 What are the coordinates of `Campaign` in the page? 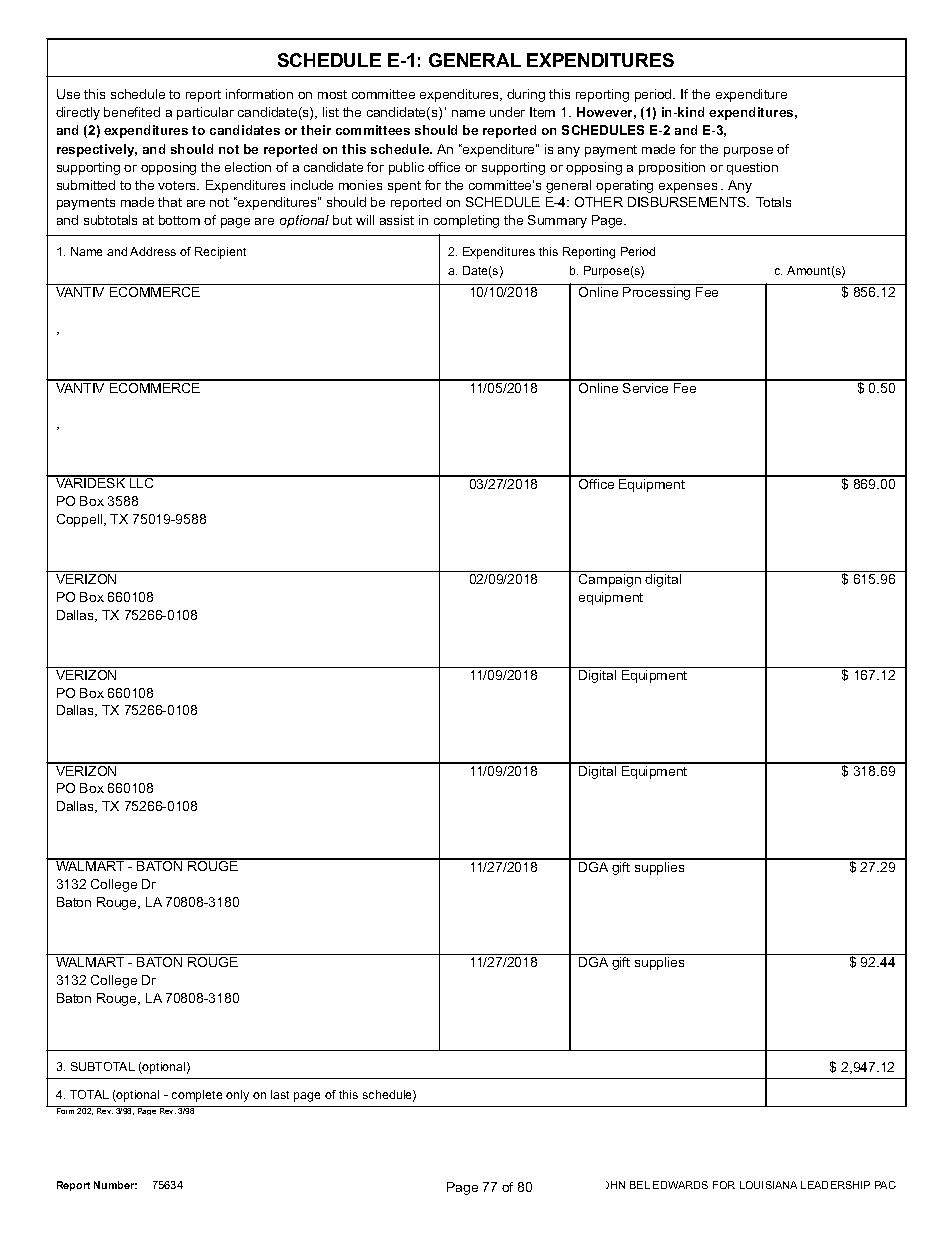 It's located at (610, 580).
